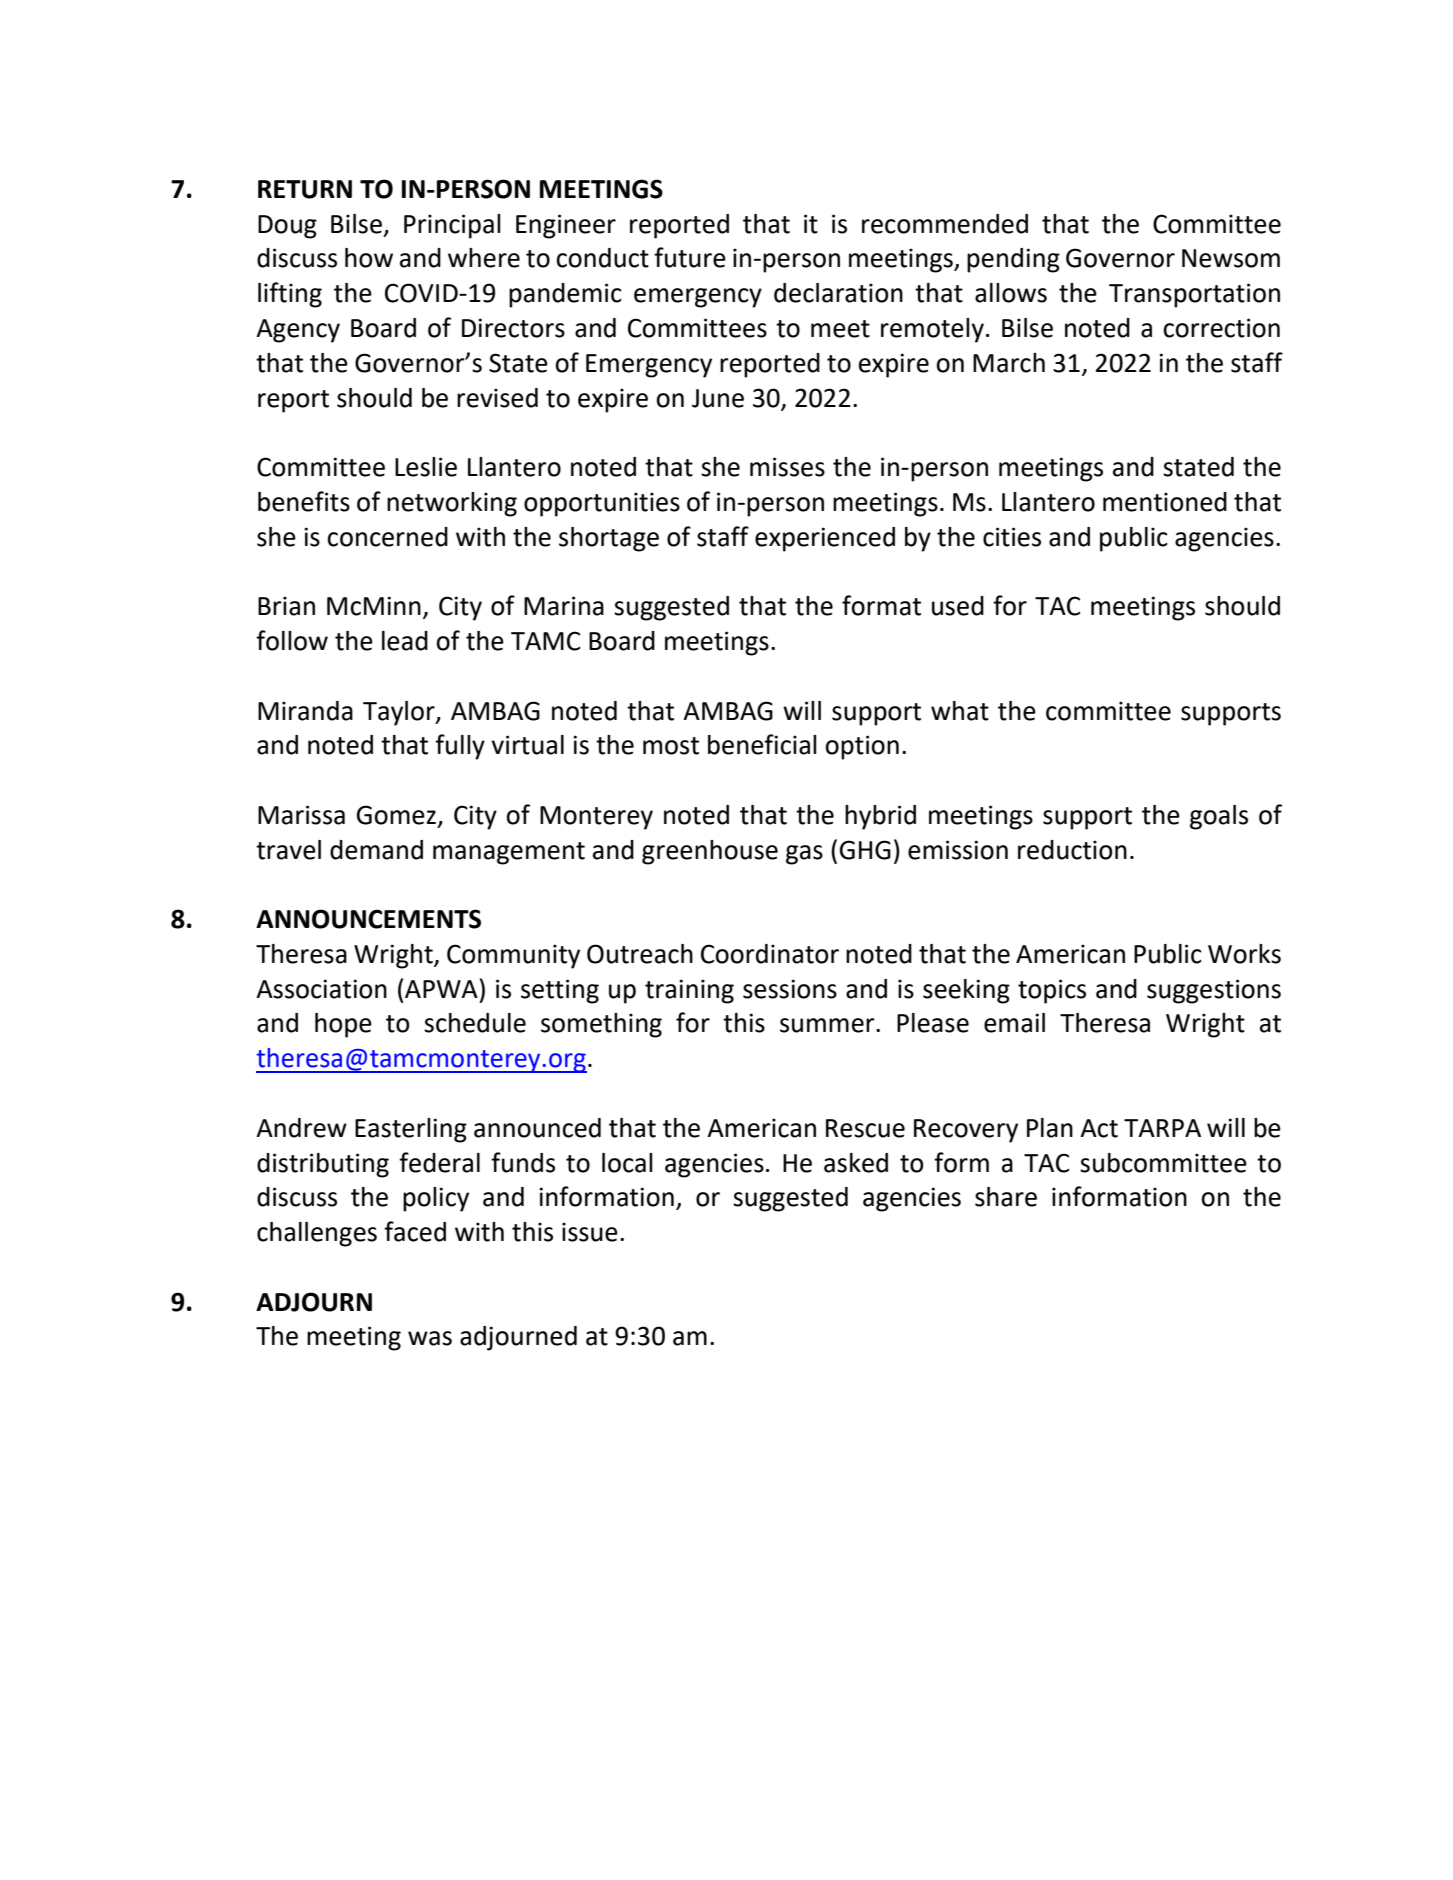 This document has height=1880, width=1453. Describe the element at coordinates (1165, 502) in the document. I see `mentioned` at that location.
